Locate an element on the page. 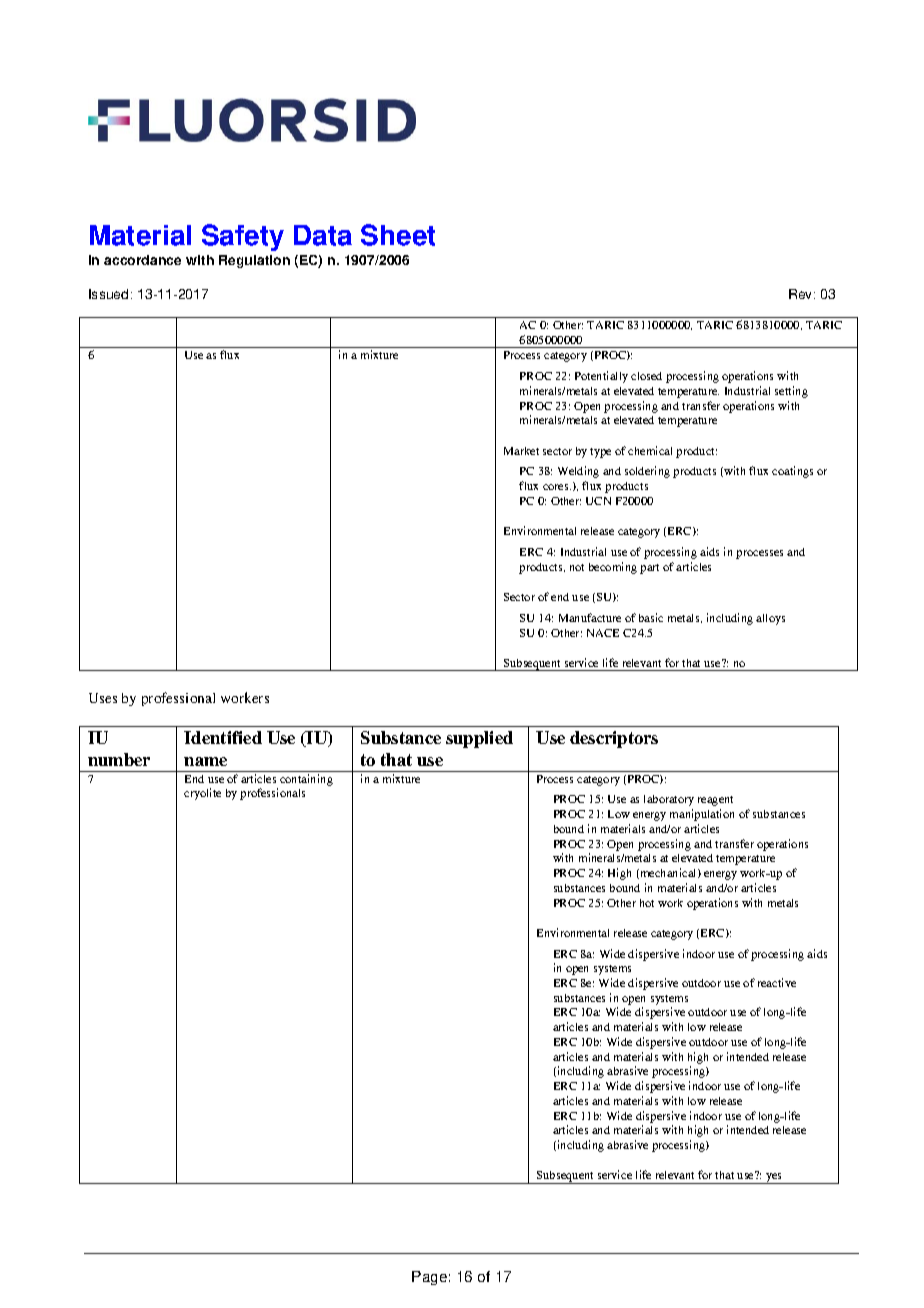  Rev is located at coordinates (802, 294).
